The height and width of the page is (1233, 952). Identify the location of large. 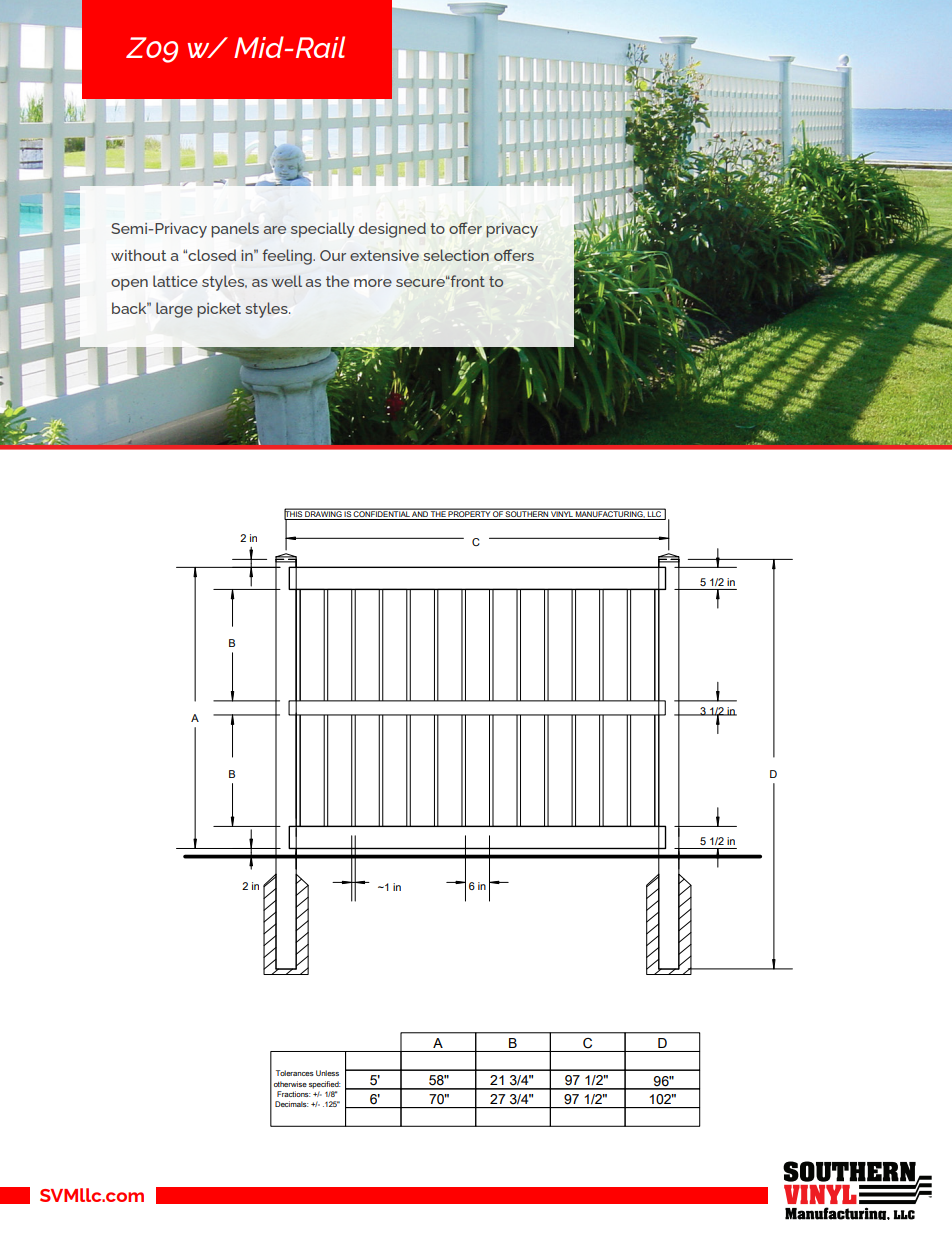
(174, 310).
